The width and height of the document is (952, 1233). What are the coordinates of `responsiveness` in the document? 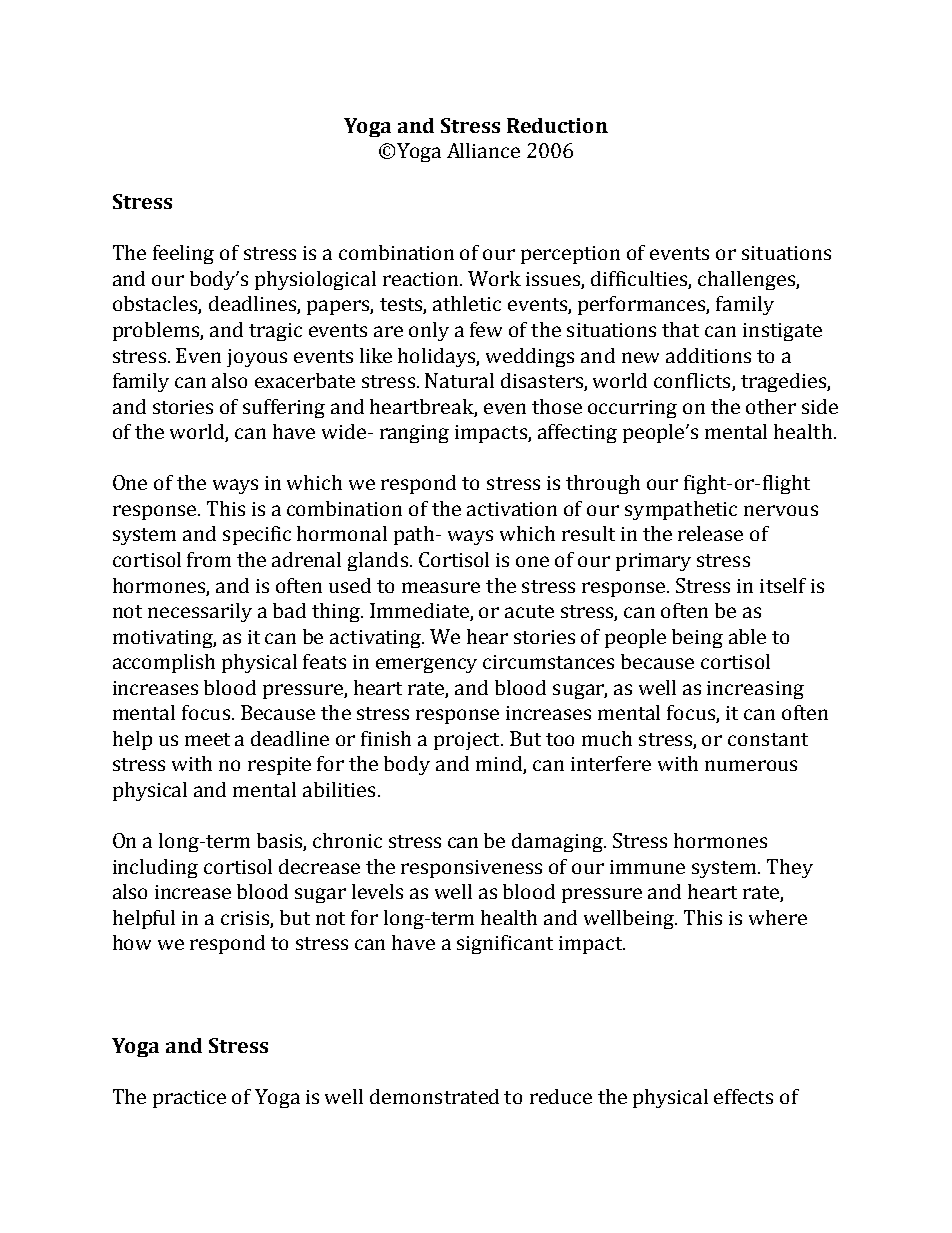 It's located at (471, 869).
